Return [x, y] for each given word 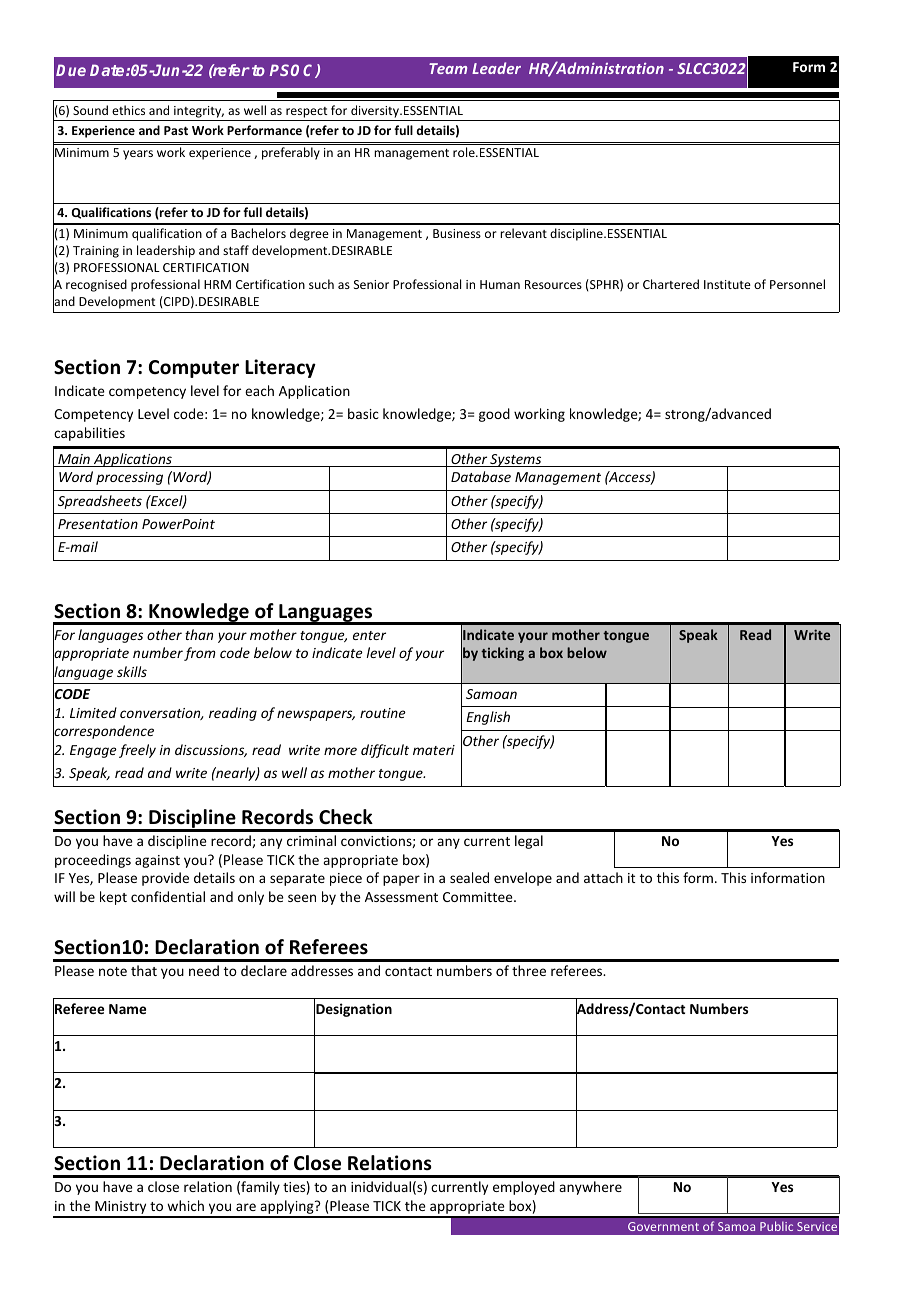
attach [603, 877]
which [185, 1205]
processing [129, 478]
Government [663, 1226]
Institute [727, 284]
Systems [516, 460]
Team [448, 68]
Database [481, 476]
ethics [128, 110]
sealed [469, 877]
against [157, 861]
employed [524, 1188]
